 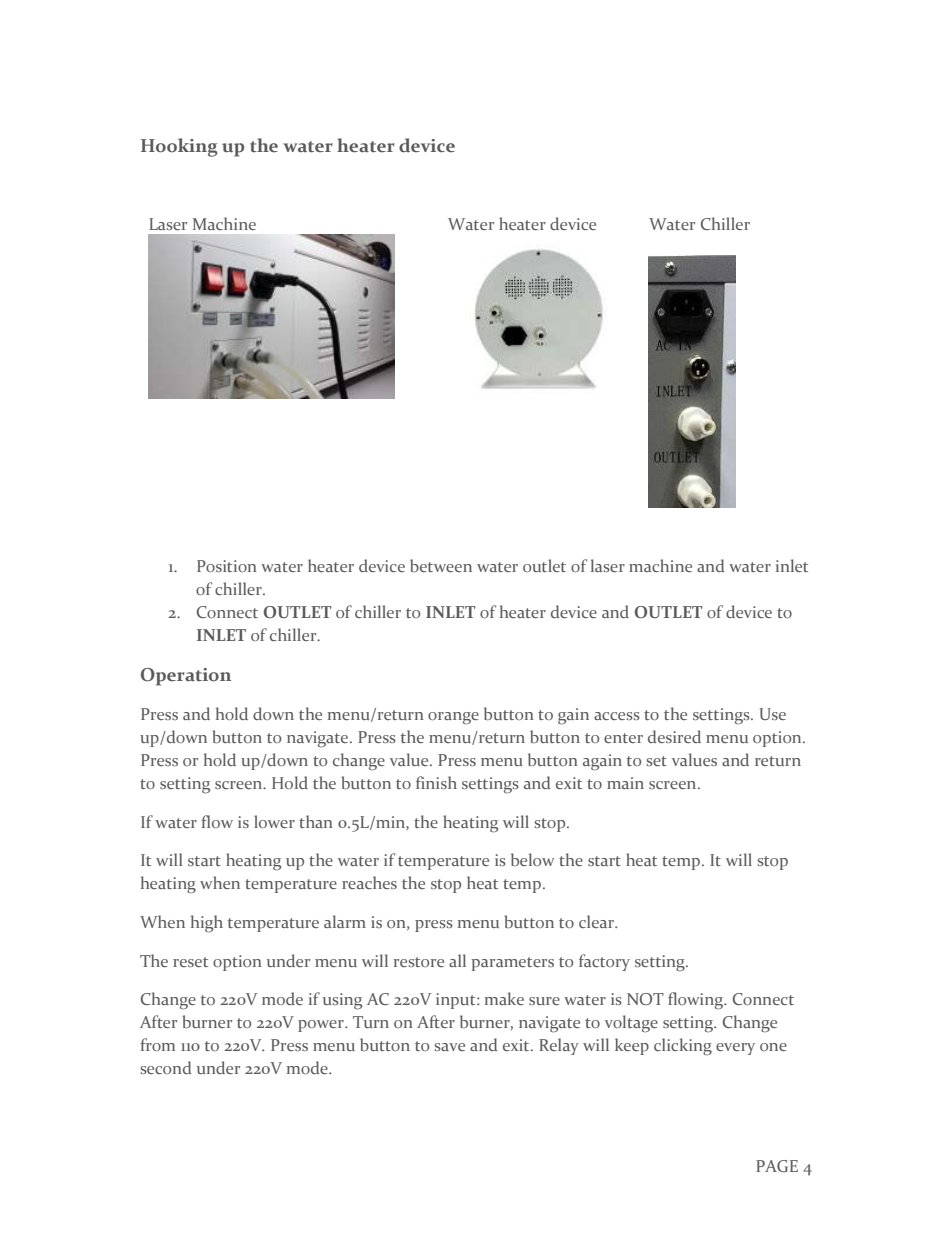 What do you see at coordinates (772, 714) in the document?
I see `Use` at bounding box center [772, 714].
